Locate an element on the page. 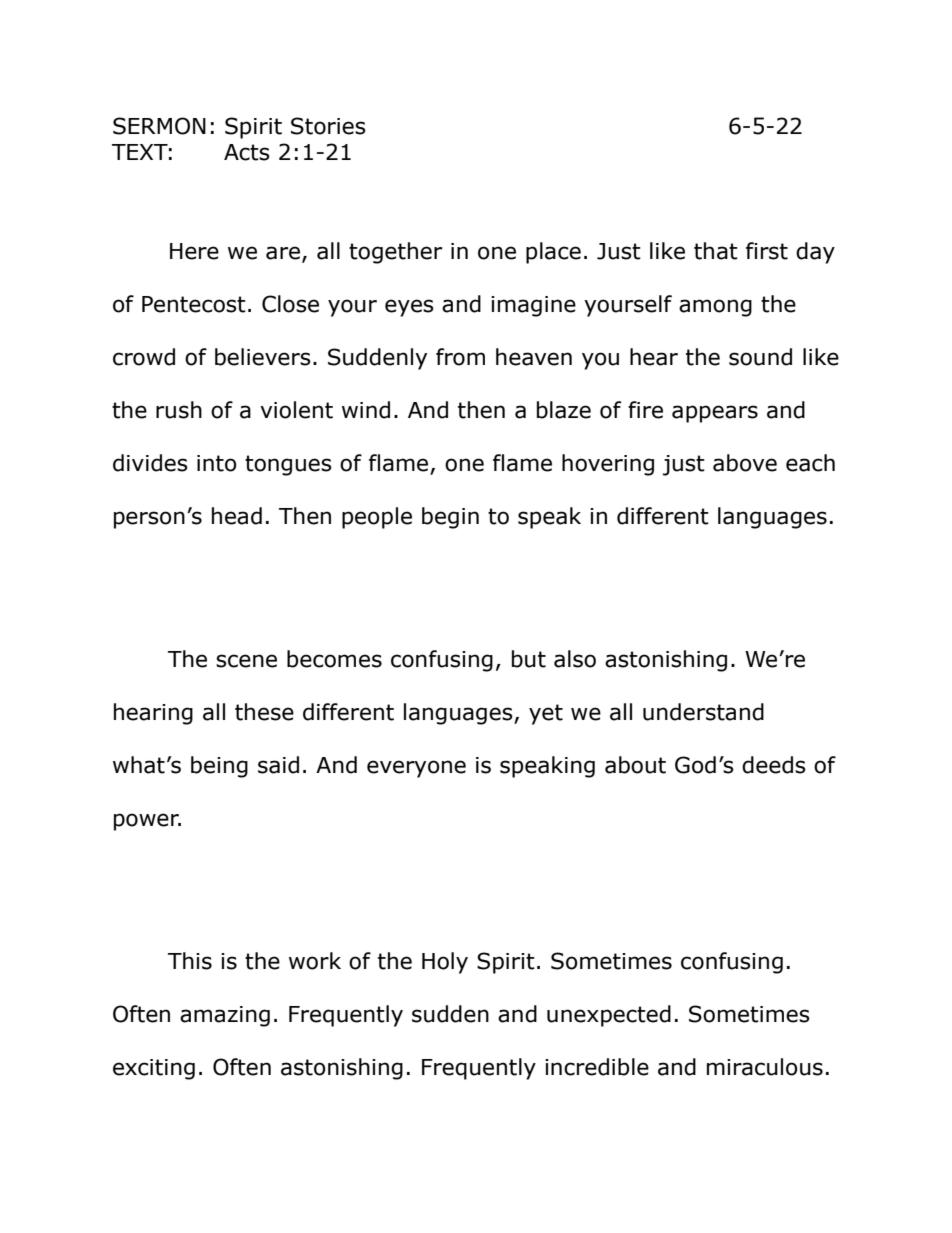 The image size is (952, 1233). Acts is located at coordinates (247, 152).
